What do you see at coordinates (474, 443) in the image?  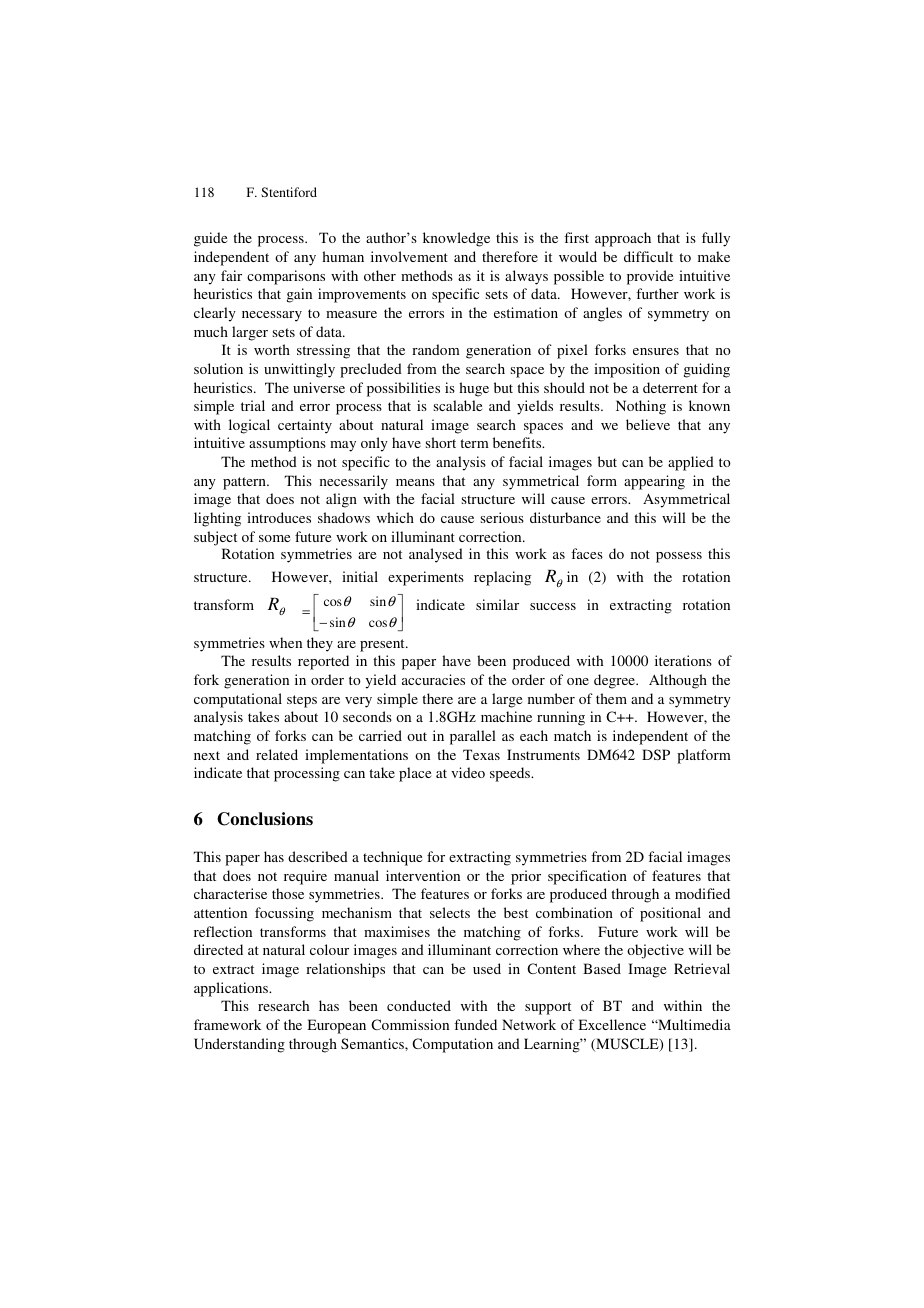 I see `term` at bounding box center [474, 443].
